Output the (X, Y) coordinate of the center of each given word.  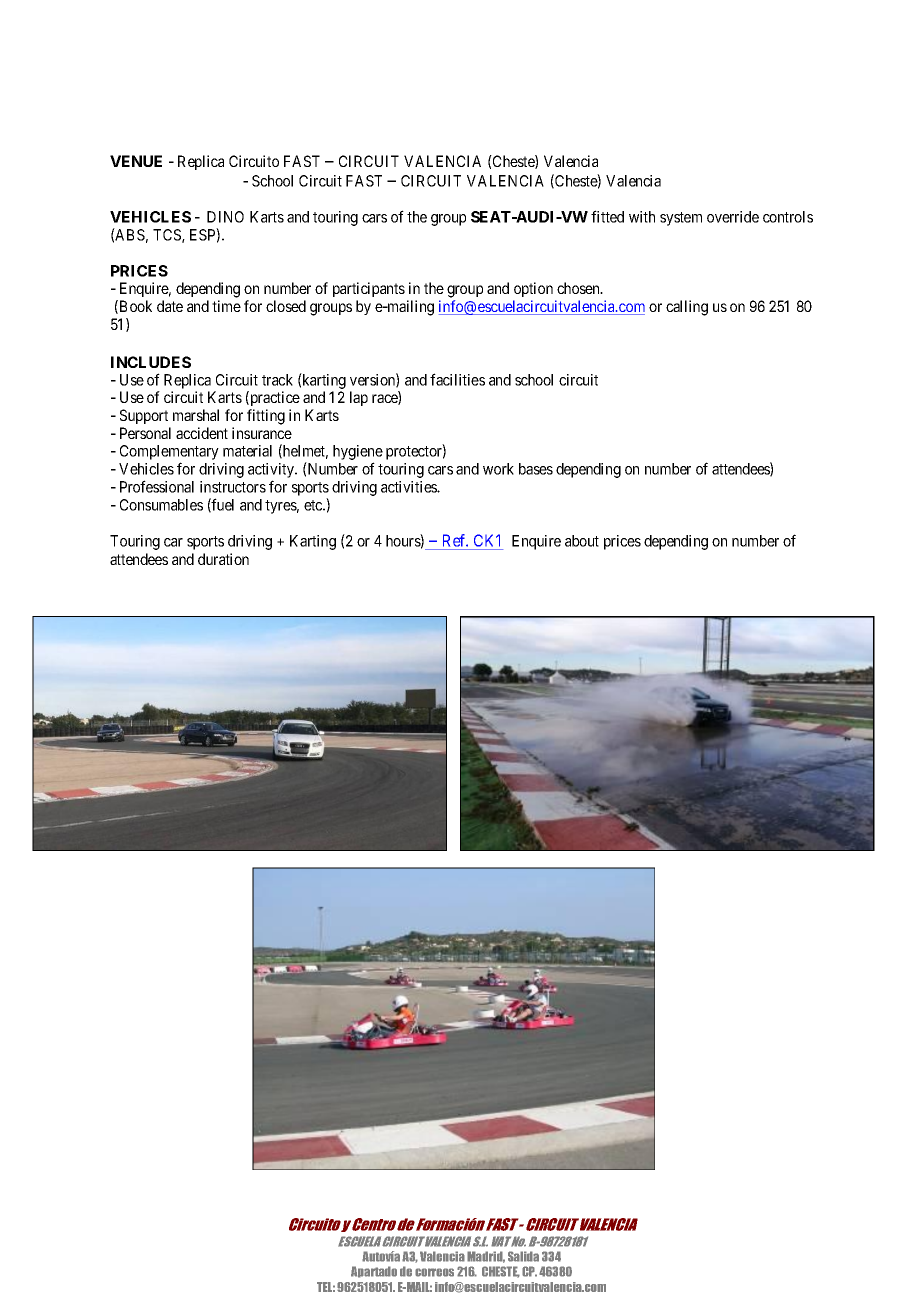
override (733, 217)
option (533, 289)
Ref (454, 542)
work (498, 469)
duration (223, 559)
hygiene (358, 454)
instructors (233, 487)
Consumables (161, 505)
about (582, 541)
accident (202, 433)
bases (536, 469)
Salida (523, 1256)
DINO (225, 217)
